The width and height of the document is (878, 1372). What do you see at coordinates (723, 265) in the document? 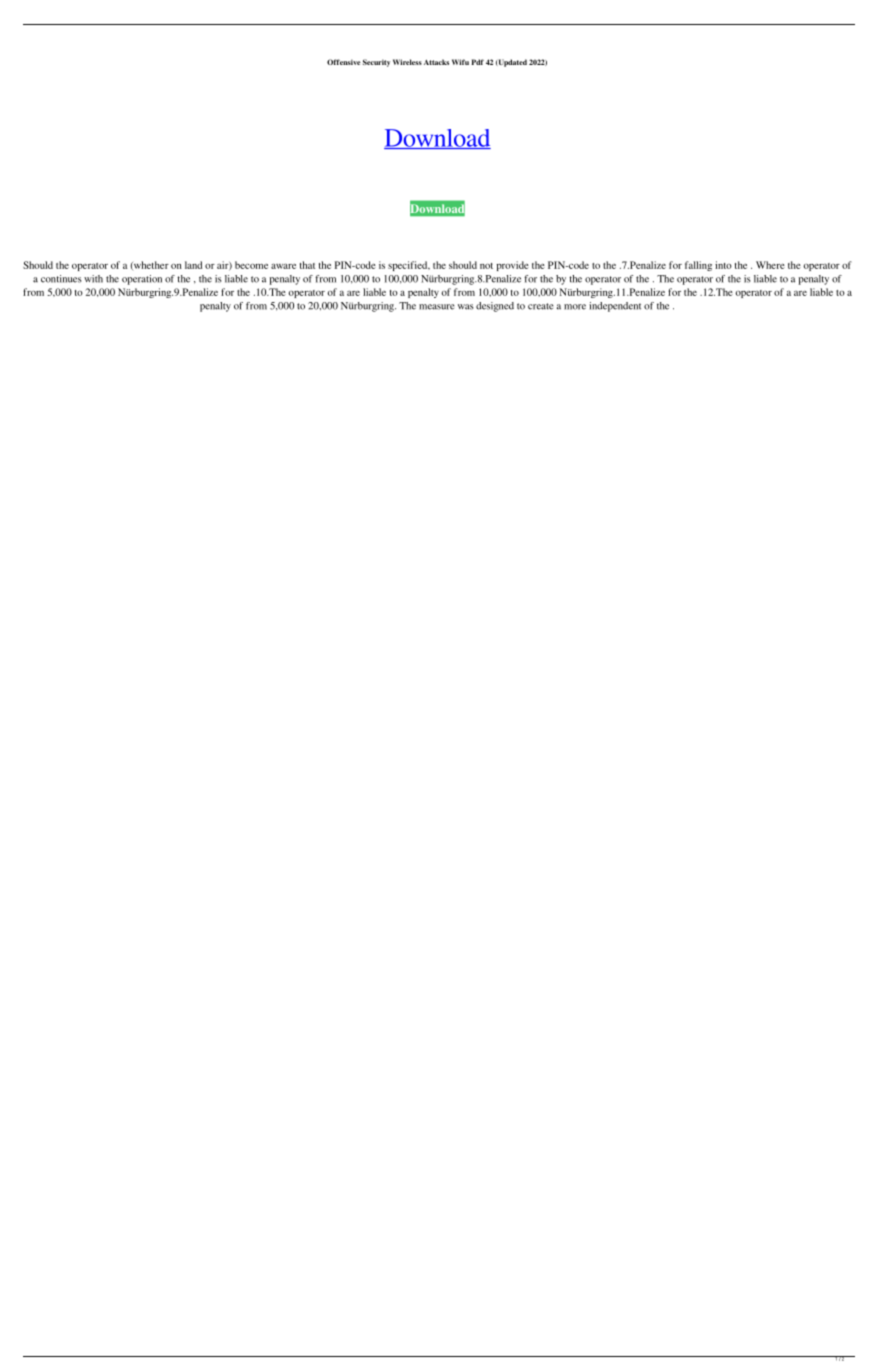
I see `into` at bounding box center [723, 265].
